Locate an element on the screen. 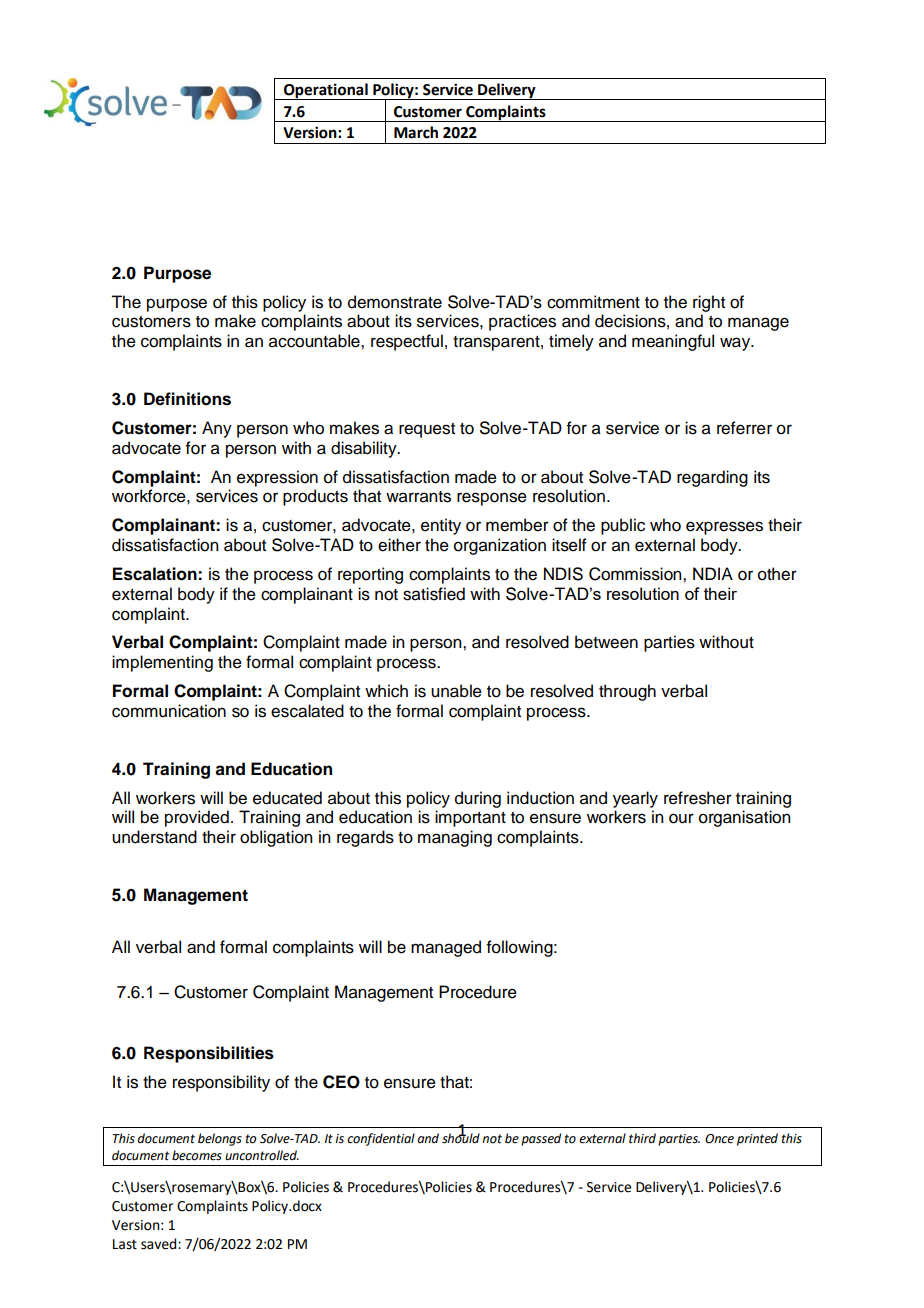  unable is located at coordinates (456, 691).
